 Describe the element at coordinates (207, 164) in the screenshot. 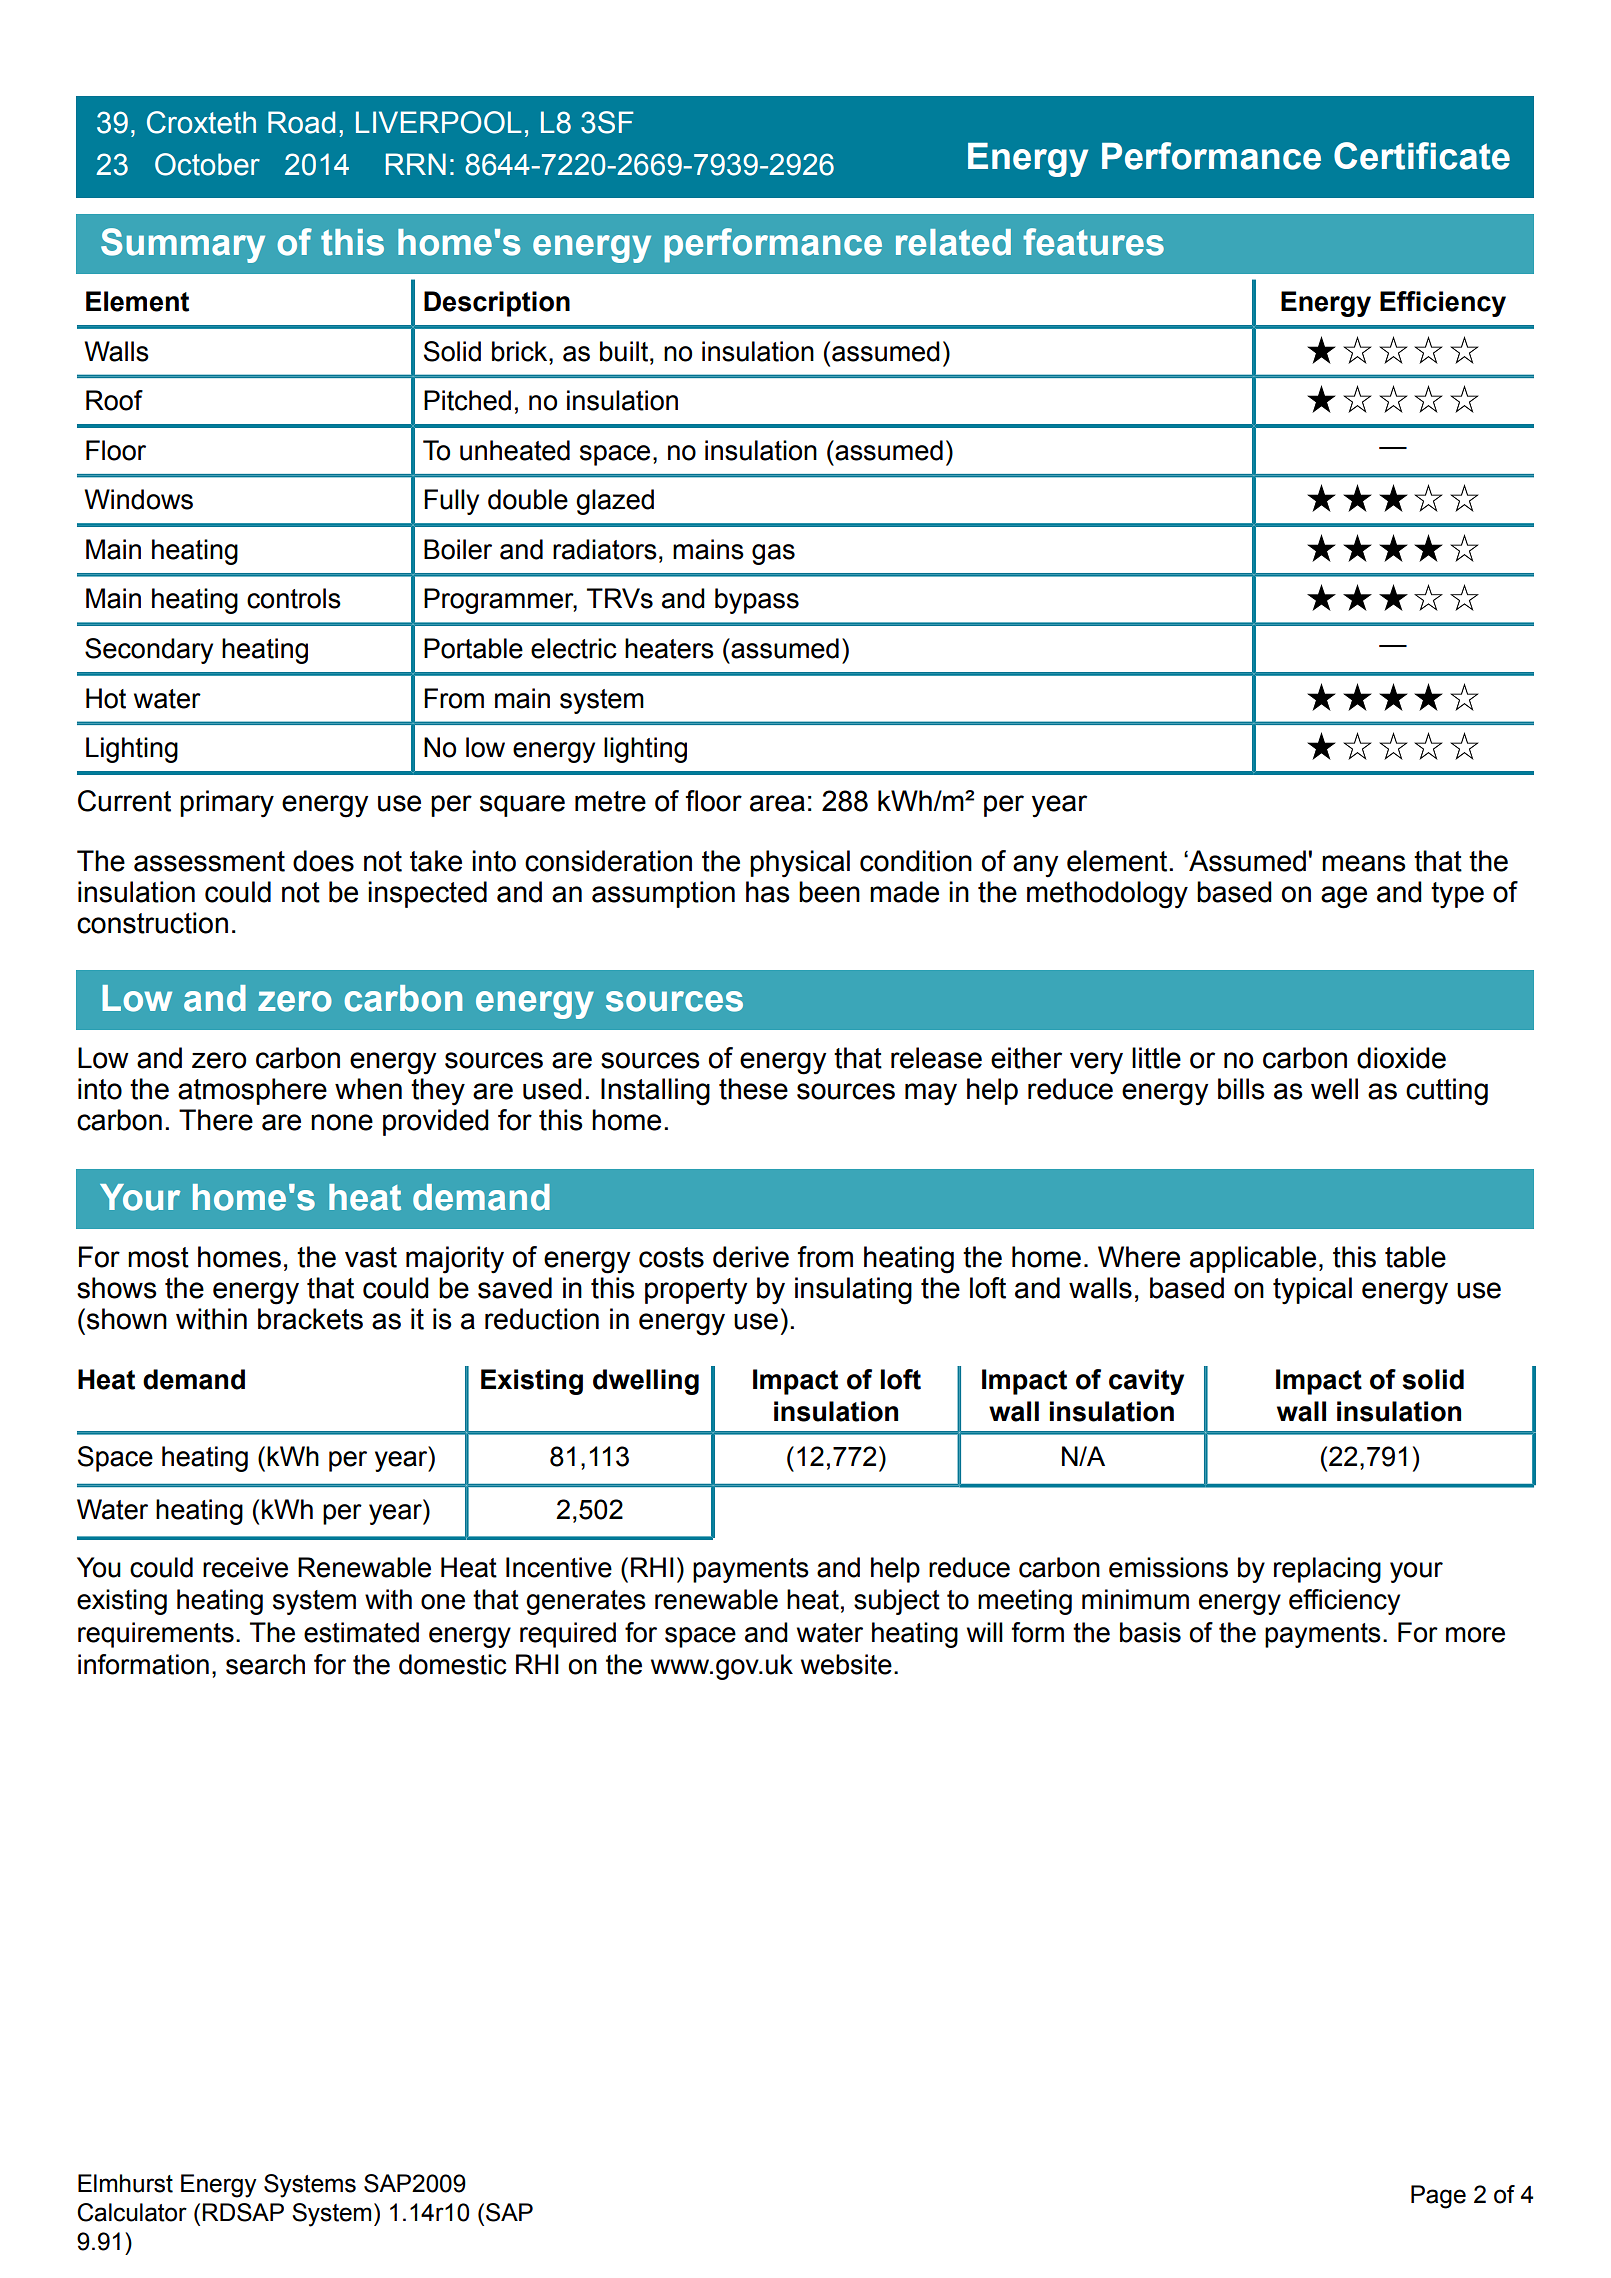

I see `October` at that location.
